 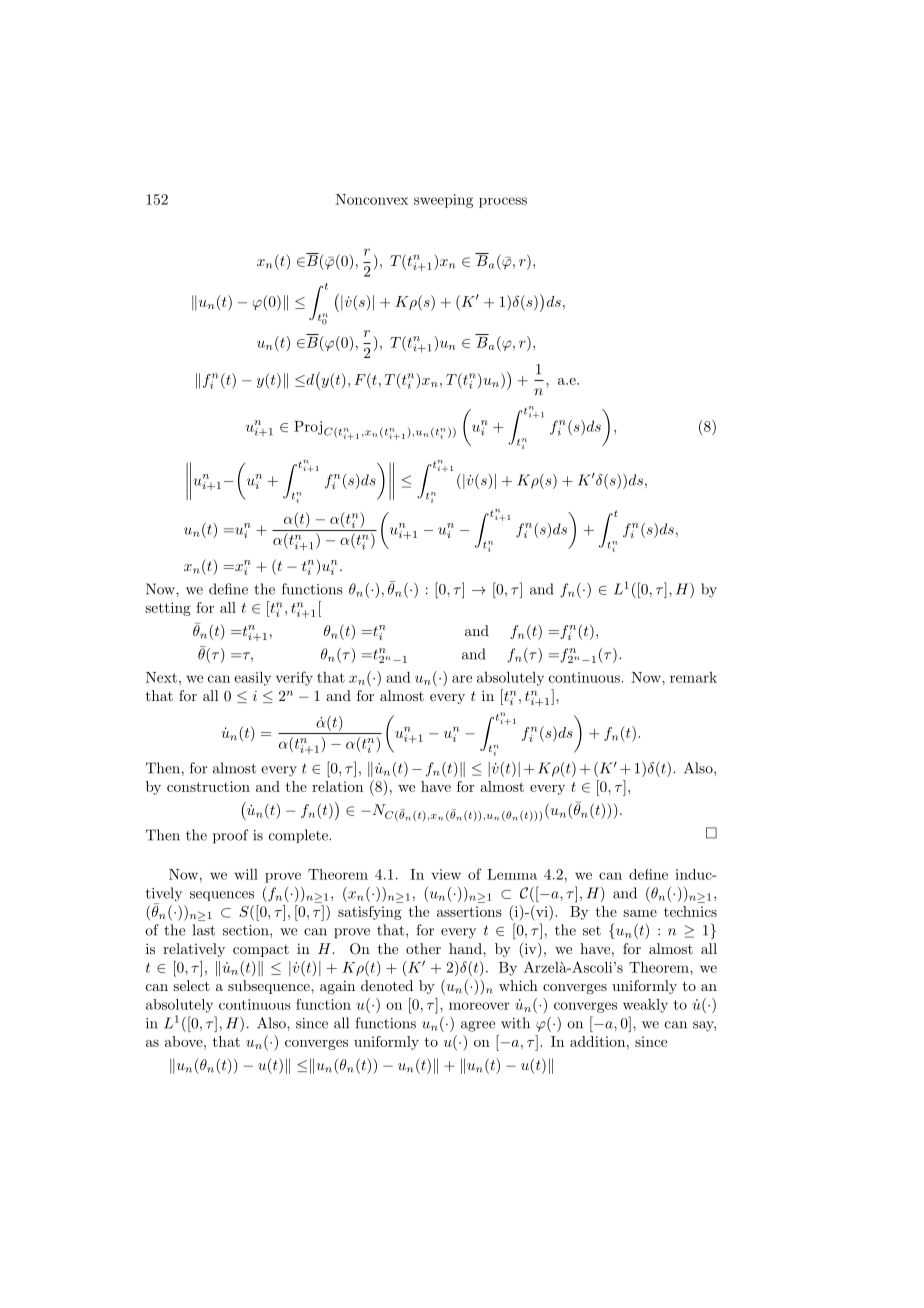 I want to click on same, so click(x=640, y=913).
